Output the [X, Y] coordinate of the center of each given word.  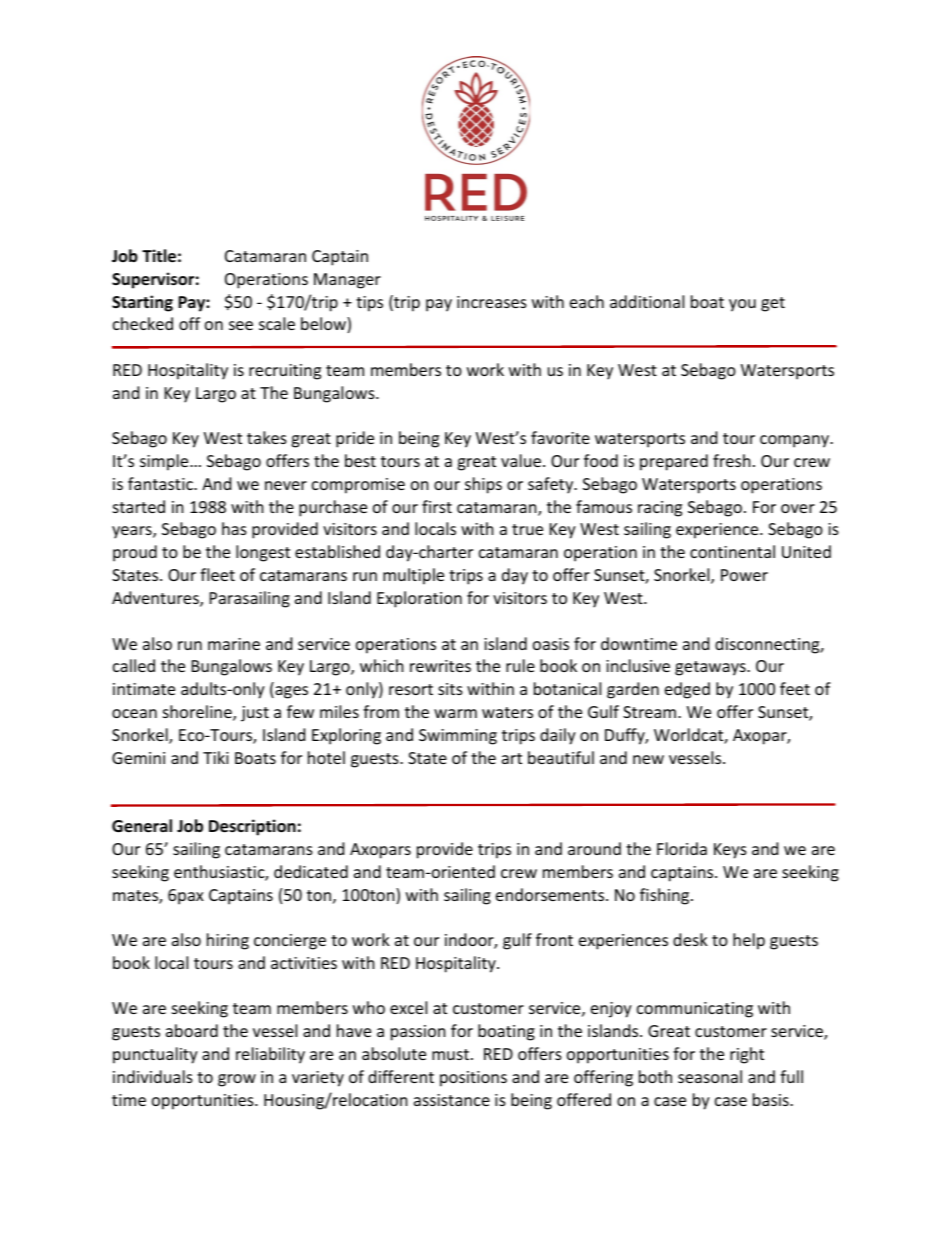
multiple [413, 576]
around [594, 848]
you [742, 305]
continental [732, 551]
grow [237, 1080]
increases [492, 302]
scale [277, 323]
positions [473, 1079]
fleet [217, 574]
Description [252, 827]
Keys [730, 851]
